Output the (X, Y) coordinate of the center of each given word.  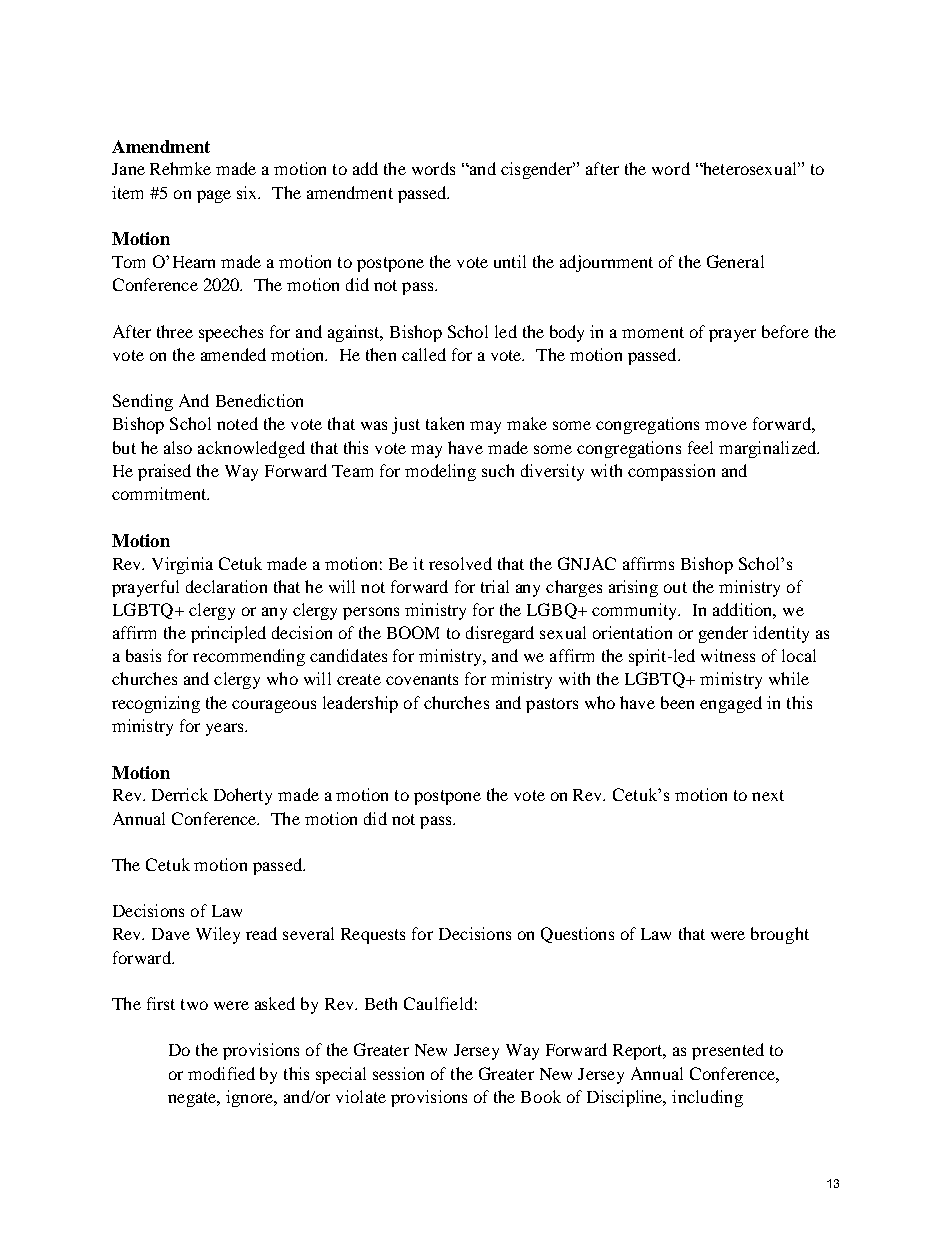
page (214, 196)
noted (237, 423)
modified (221, 1073)
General (735, 261)
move (726, 425)
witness (728, 655)
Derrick (180, 794)
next (768, 795)
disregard (500, 634)
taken (445, 423)
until (510, 261)
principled (228, 634)
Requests (373, 936)
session (398, 1073)
